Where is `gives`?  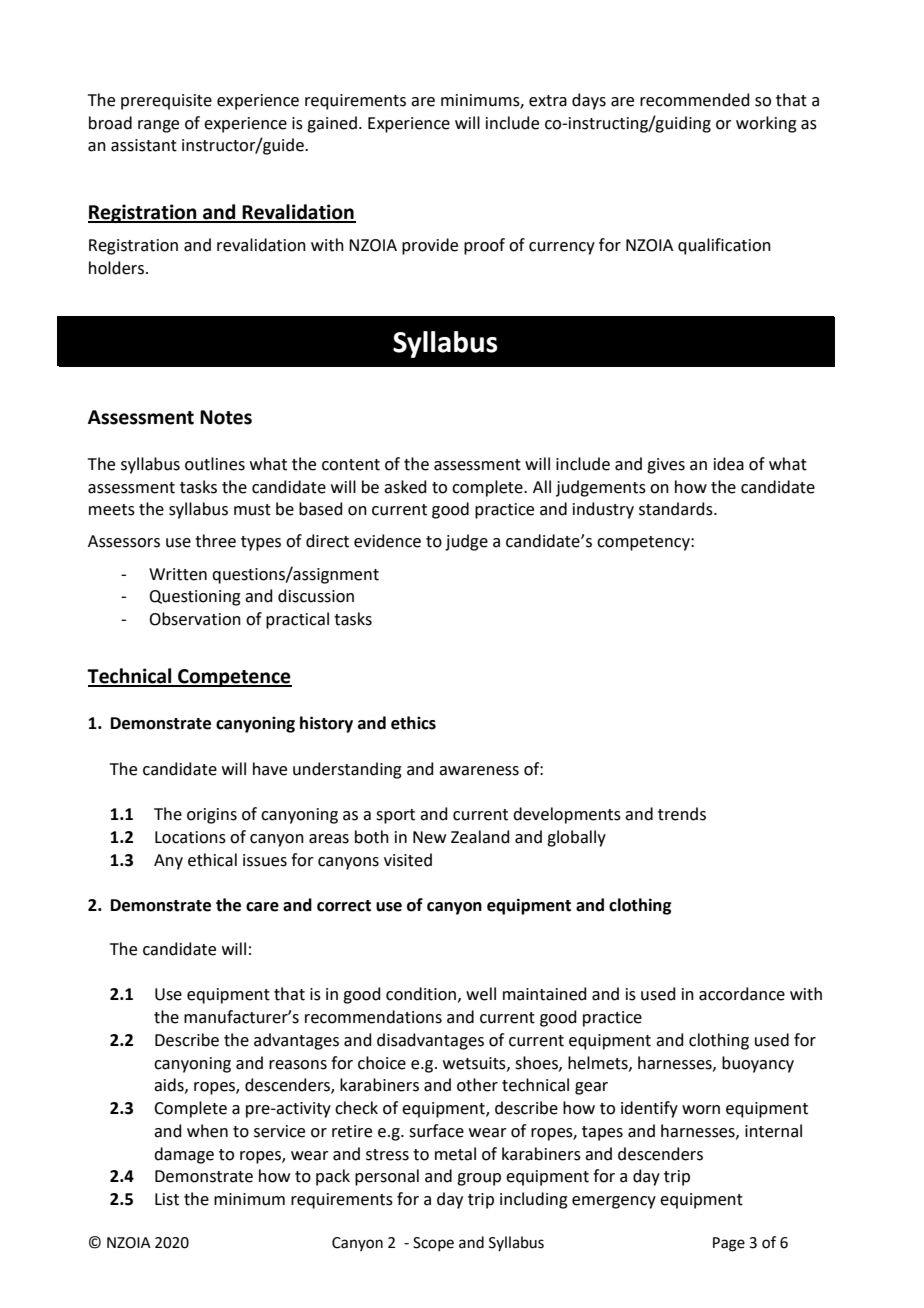 gives is located at coordinates (666, 466).
